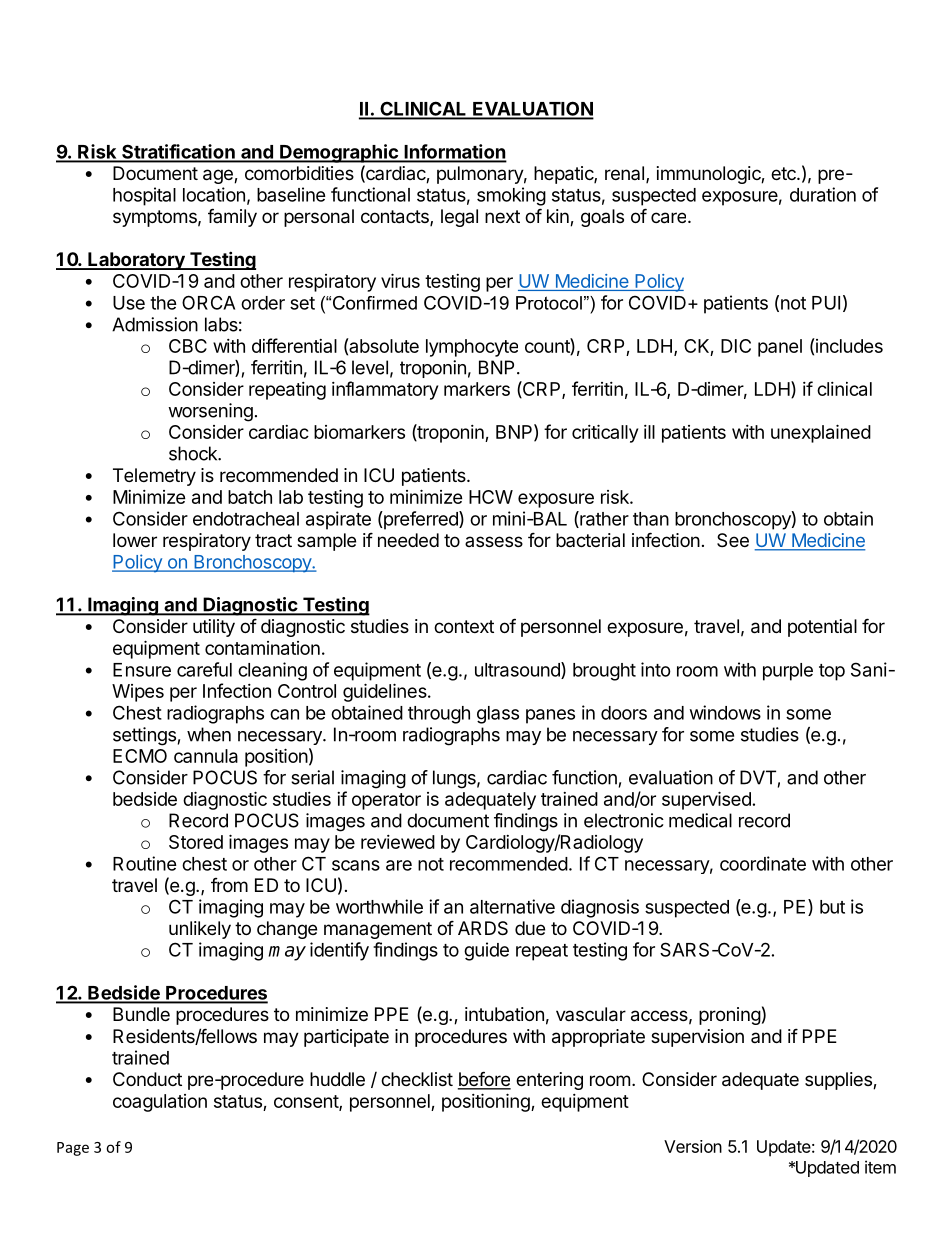  What do you see at coordinates (511, 196) in the image?
I see `smoking` at bounding box center [511, 196].
